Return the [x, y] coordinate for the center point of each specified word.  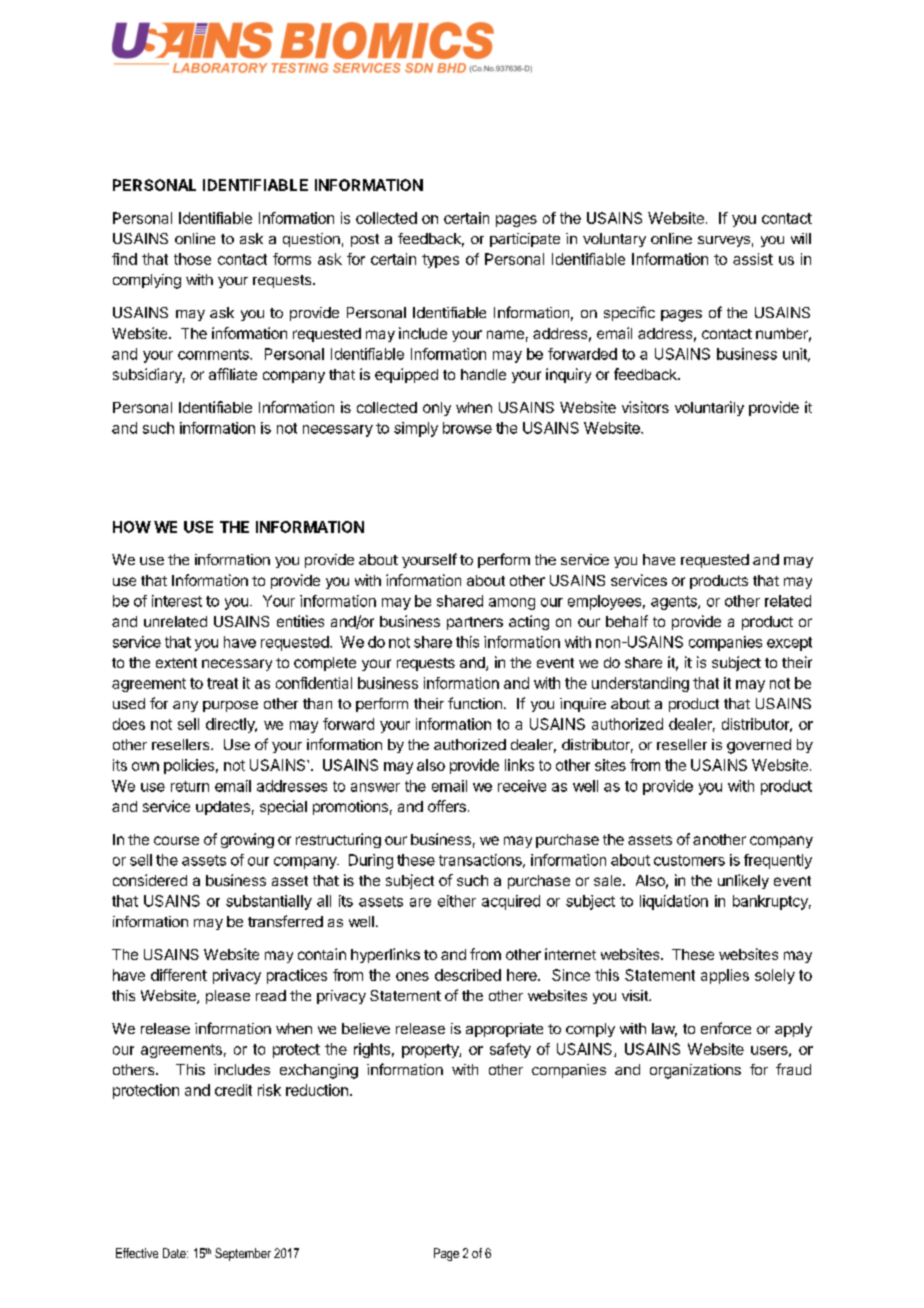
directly [231, 725]
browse [467, 428]
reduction [317, 1090]
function [475, 703]
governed [759, 746]
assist [753, 259]
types [440, 261]
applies [725, 976]
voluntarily [709, 408]
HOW [132, 527]
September [243, 1254]
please [228, 997]
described [468, 975]
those [192, 259]
